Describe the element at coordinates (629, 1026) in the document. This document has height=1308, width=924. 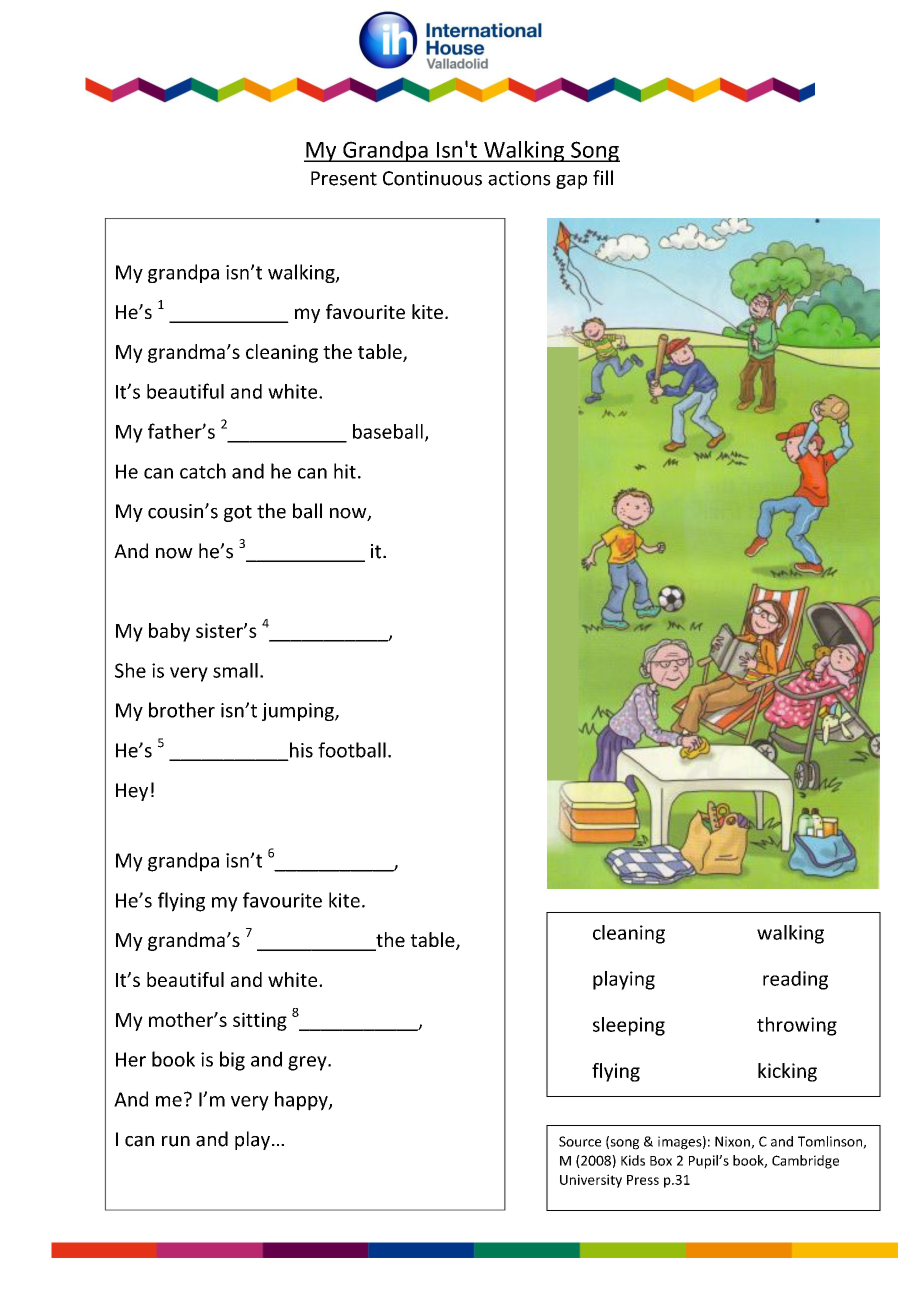
I see `sleeping` at that location.
